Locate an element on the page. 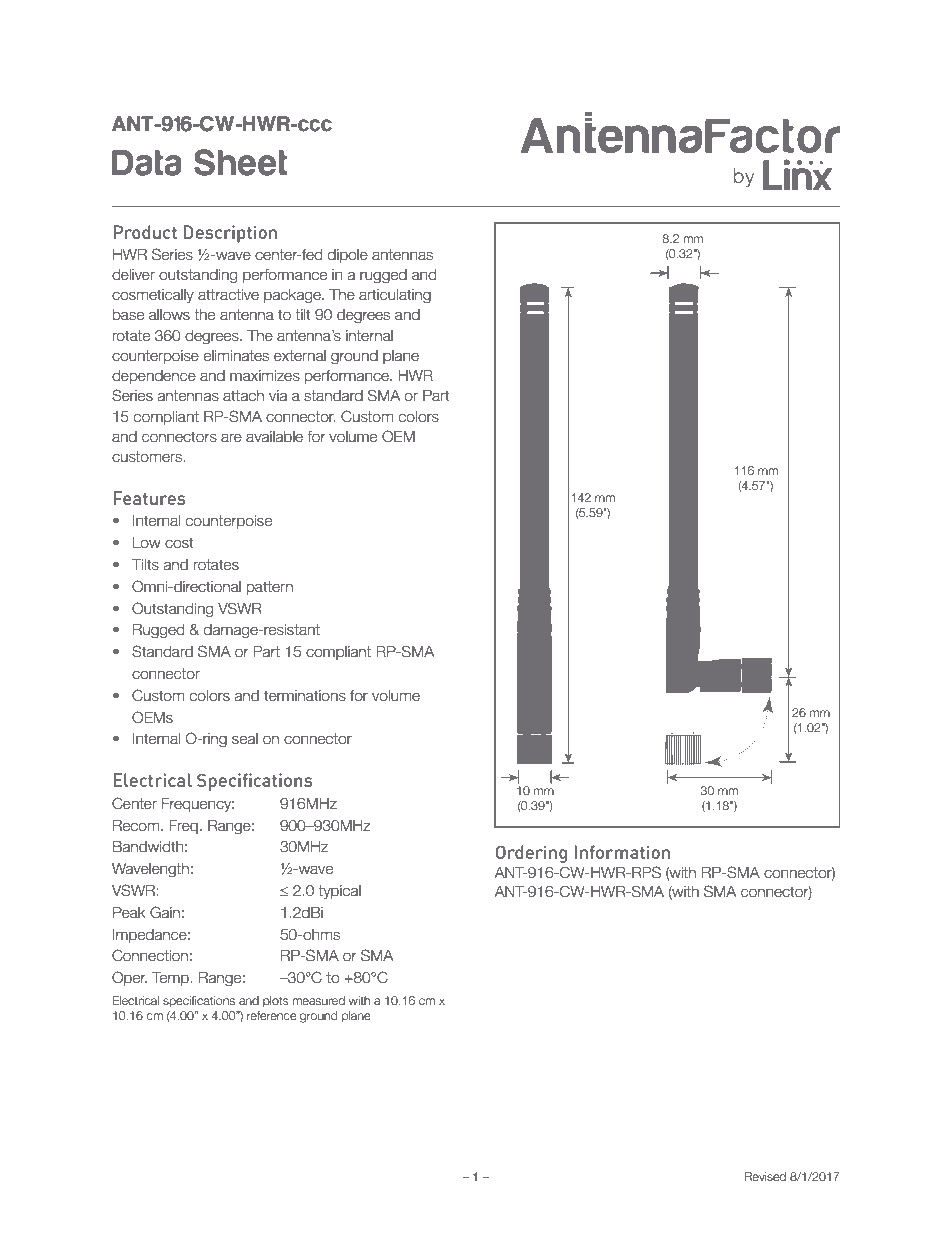 This image has height=1233, width=952. dipole is located at coordinates (348, 256).
